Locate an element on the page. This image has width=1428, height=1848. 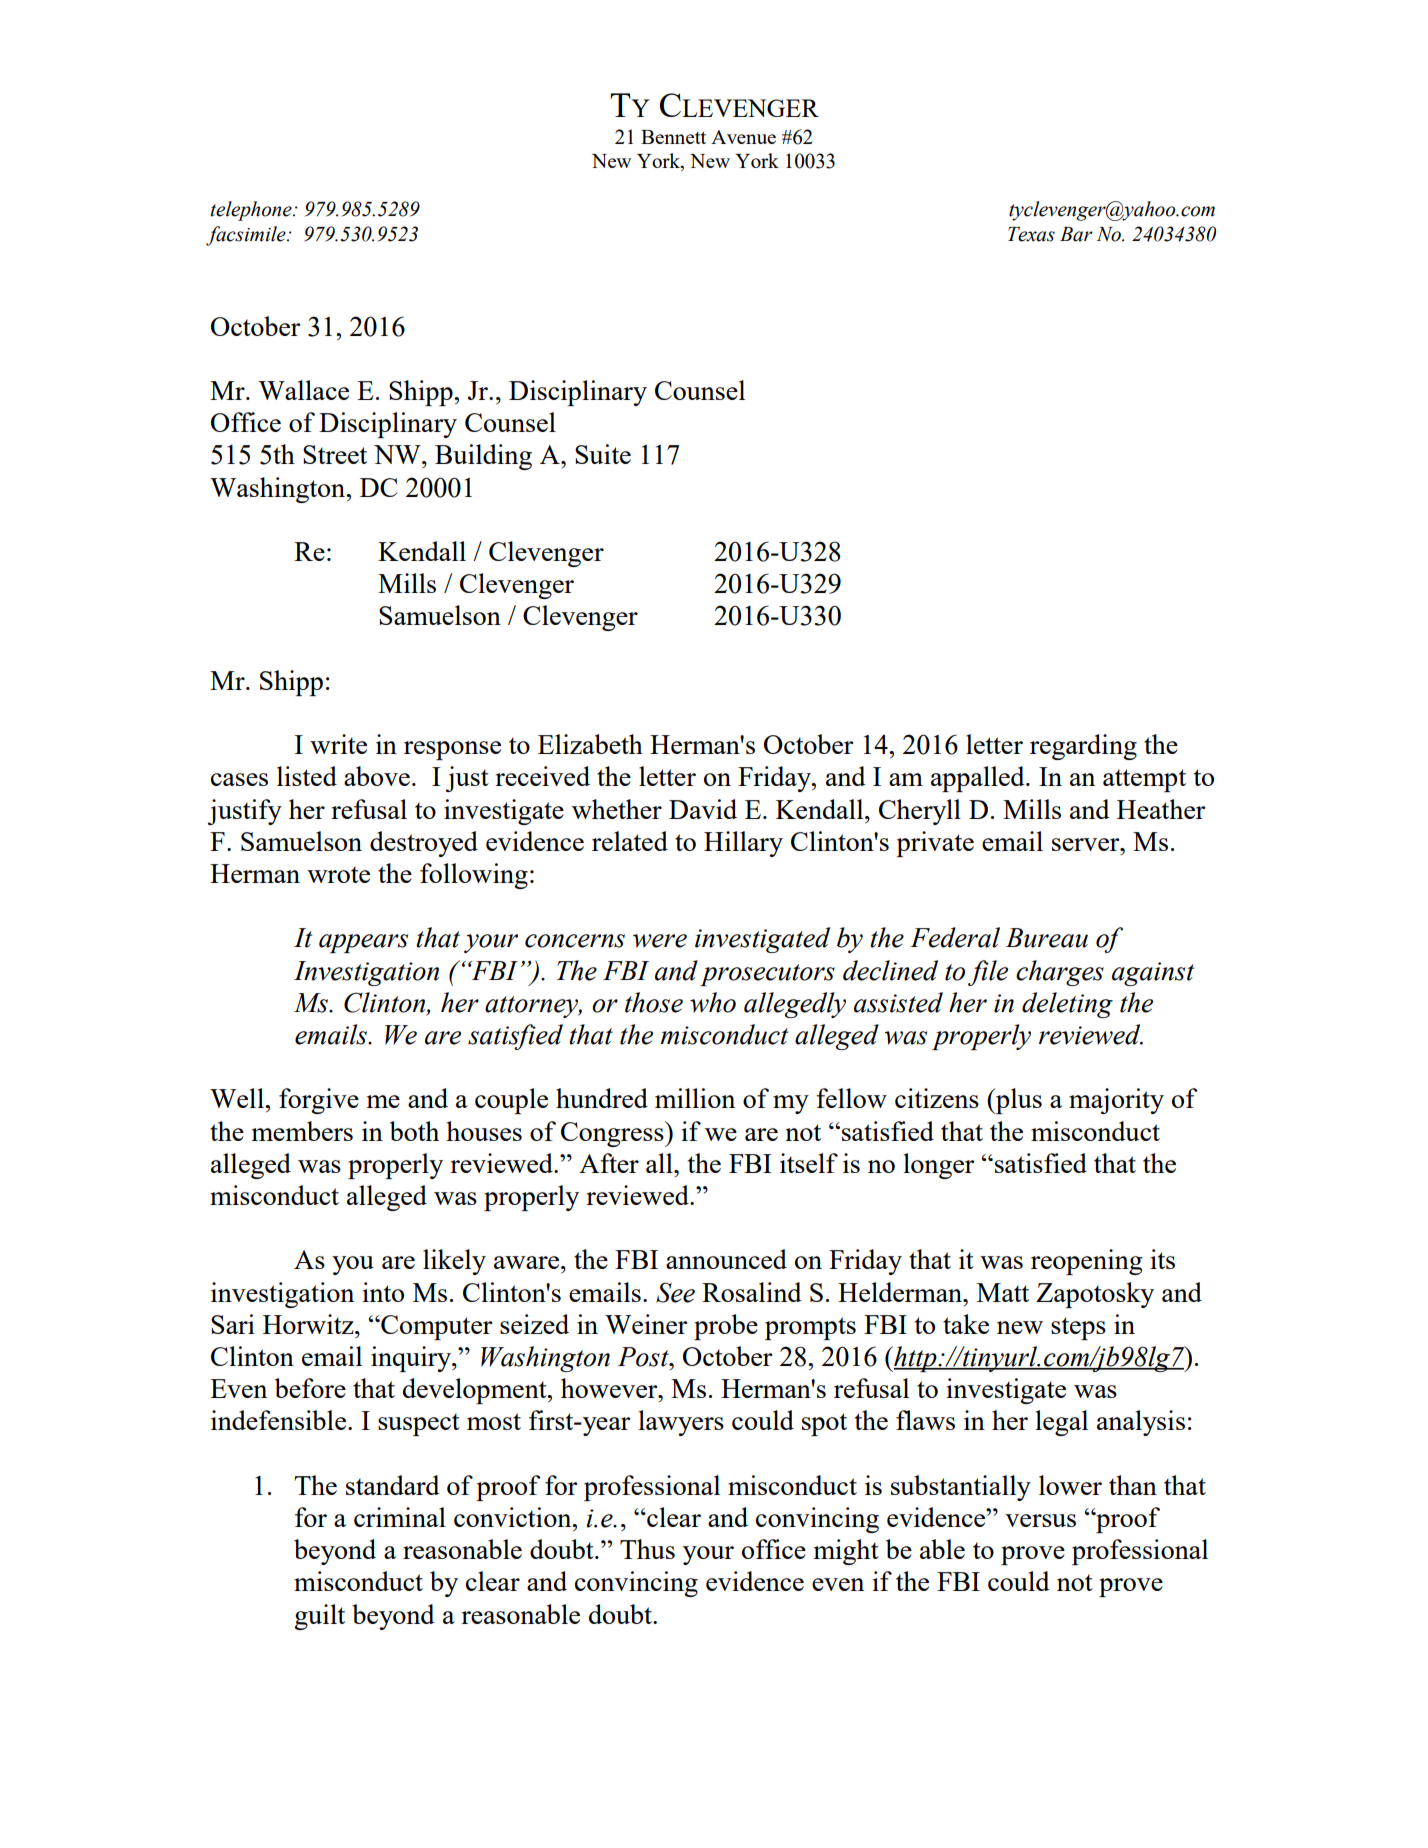
versus is located at coordinates (1040, 1520).
